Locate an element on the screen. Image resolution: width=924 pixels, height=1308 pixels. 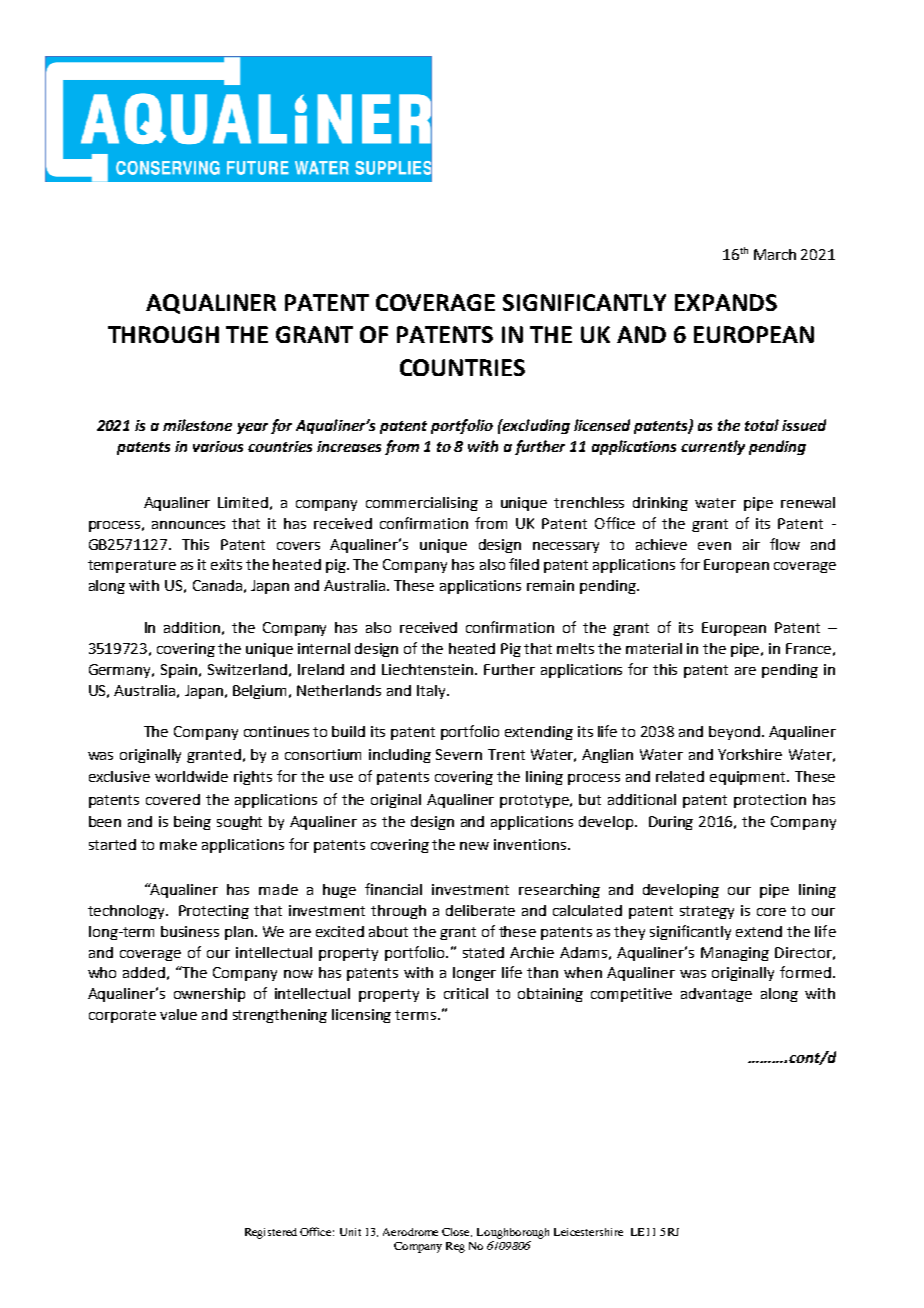
licensed is located at coordinates (602, 425).
